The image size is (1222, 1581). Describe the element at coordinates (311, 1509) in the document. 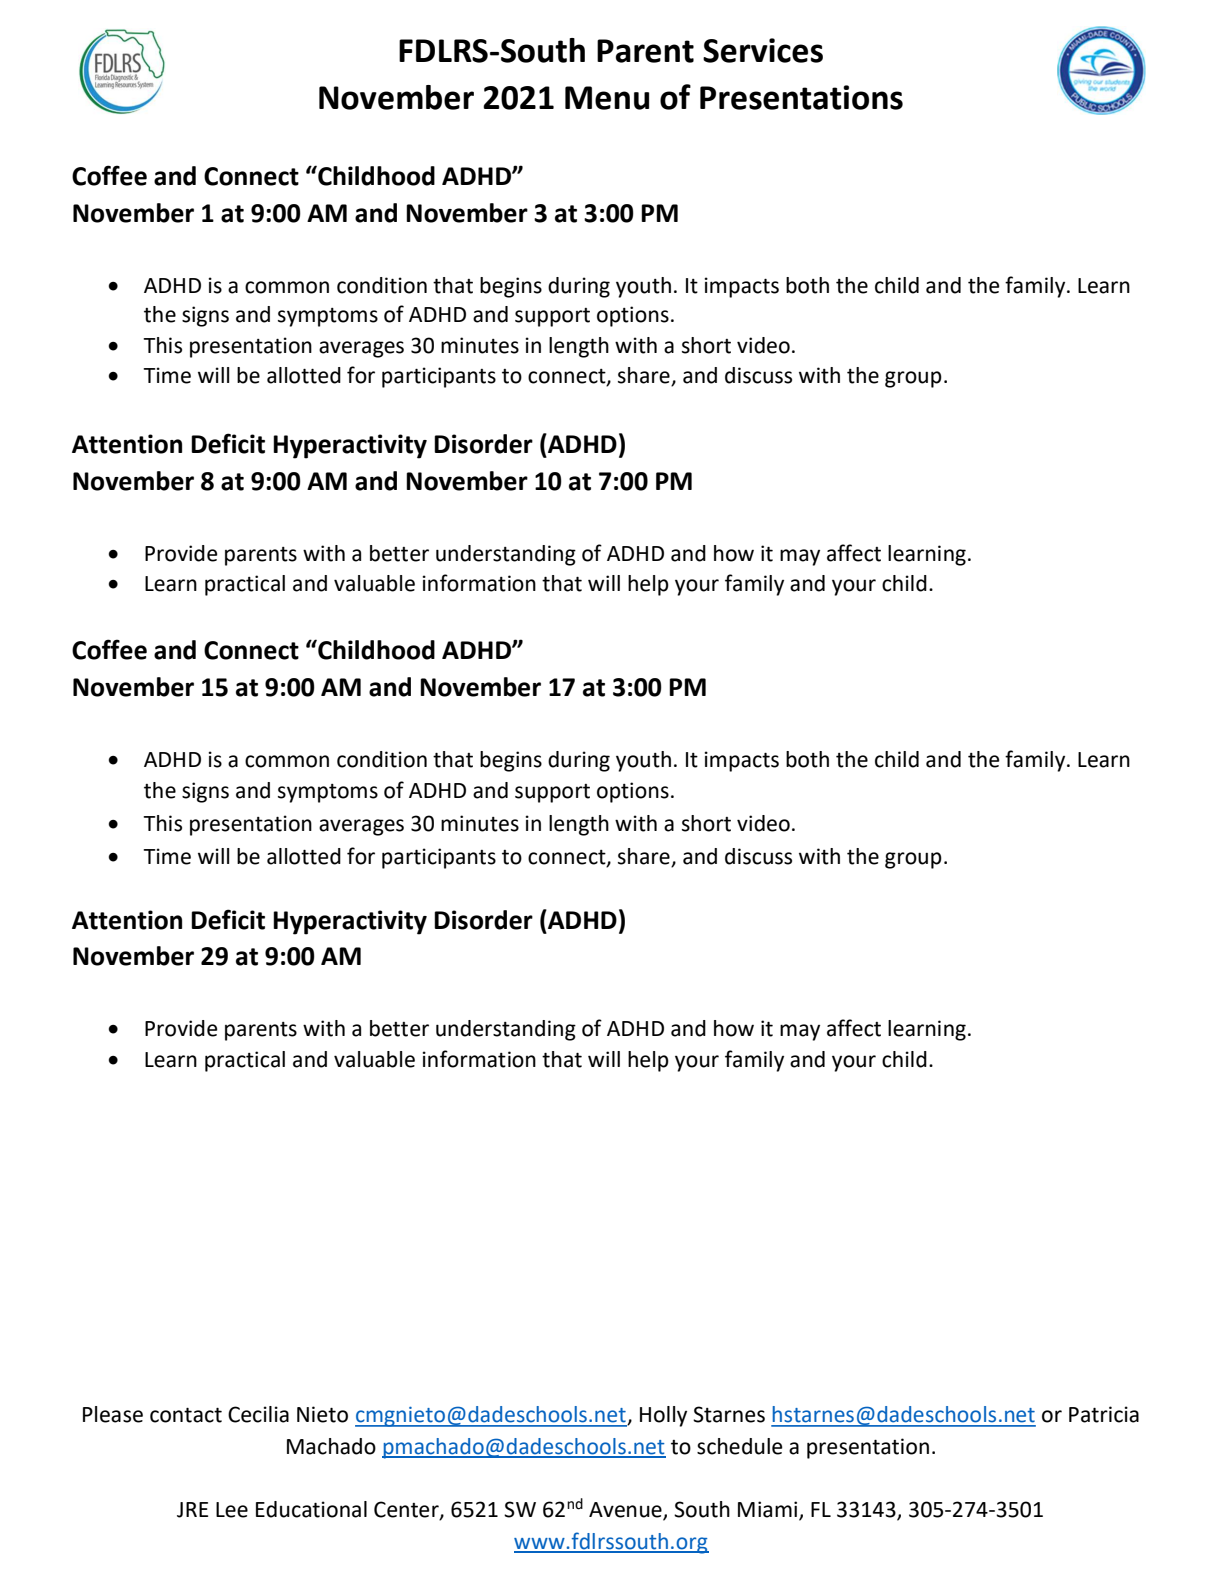

I see `Educational` at that location.
